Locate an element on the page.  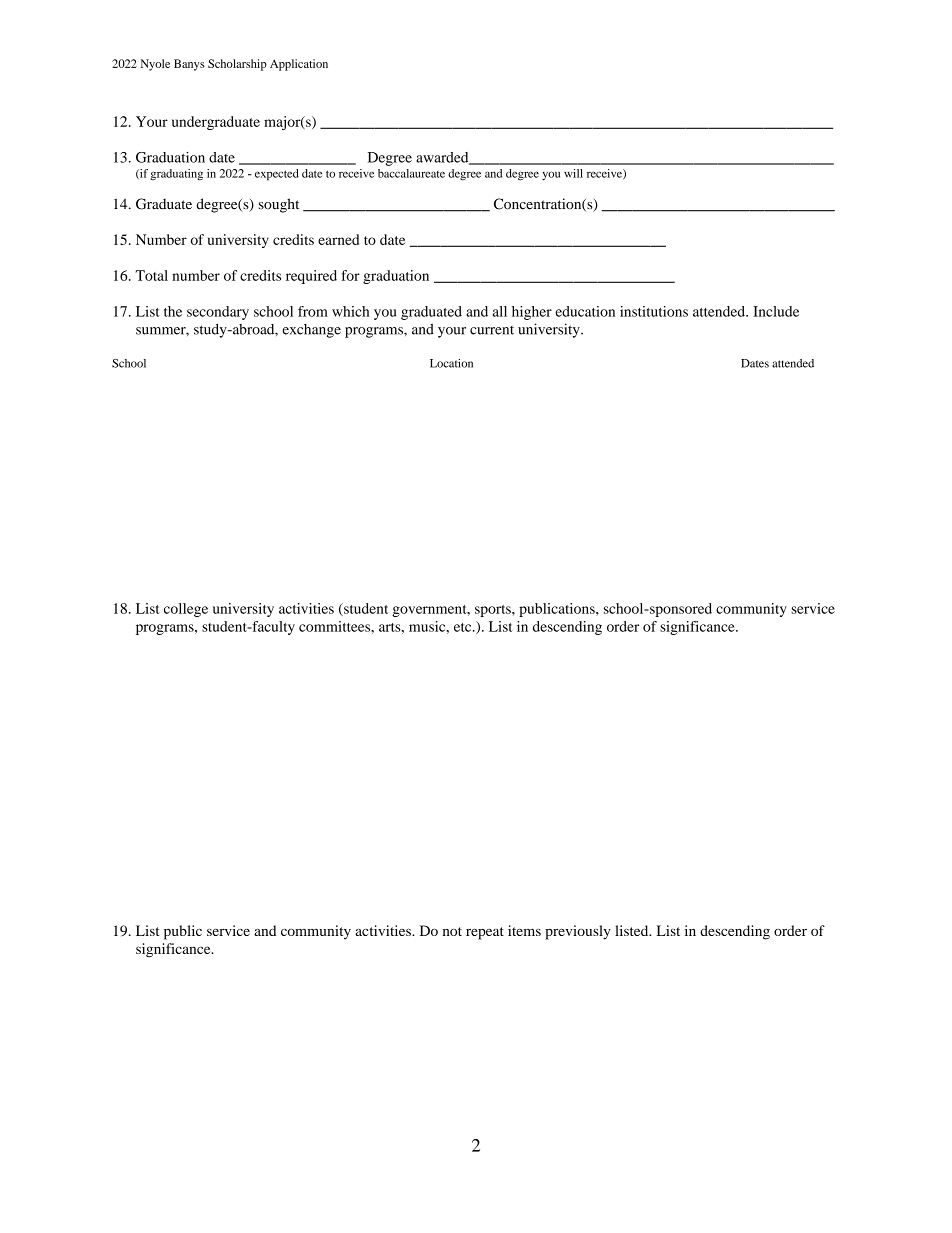
Include is located at coordinates (776, 311).
